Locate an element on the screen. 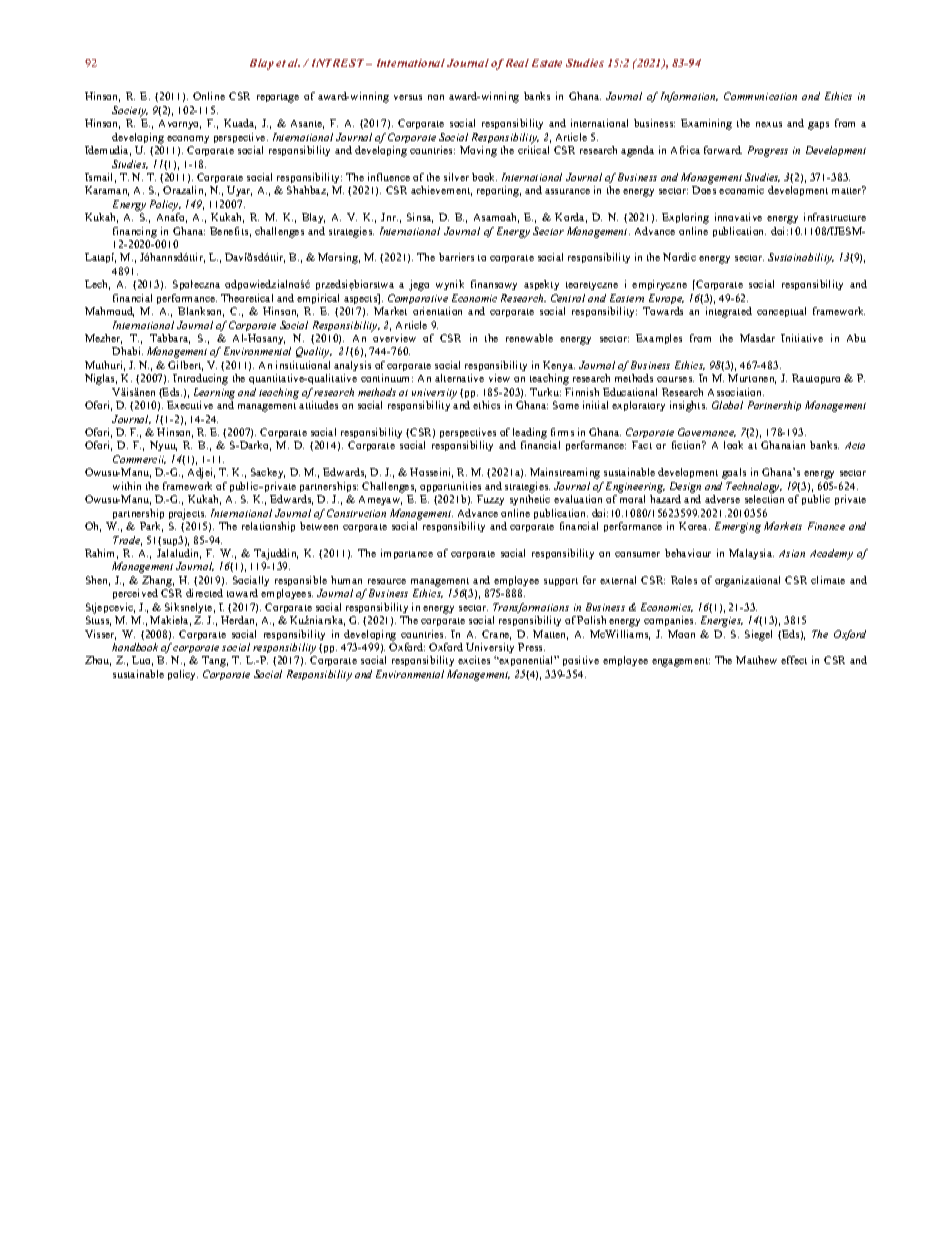 The height and width of the screenshot is (1233, 952). achievement is located at coordinates (441, 191).
